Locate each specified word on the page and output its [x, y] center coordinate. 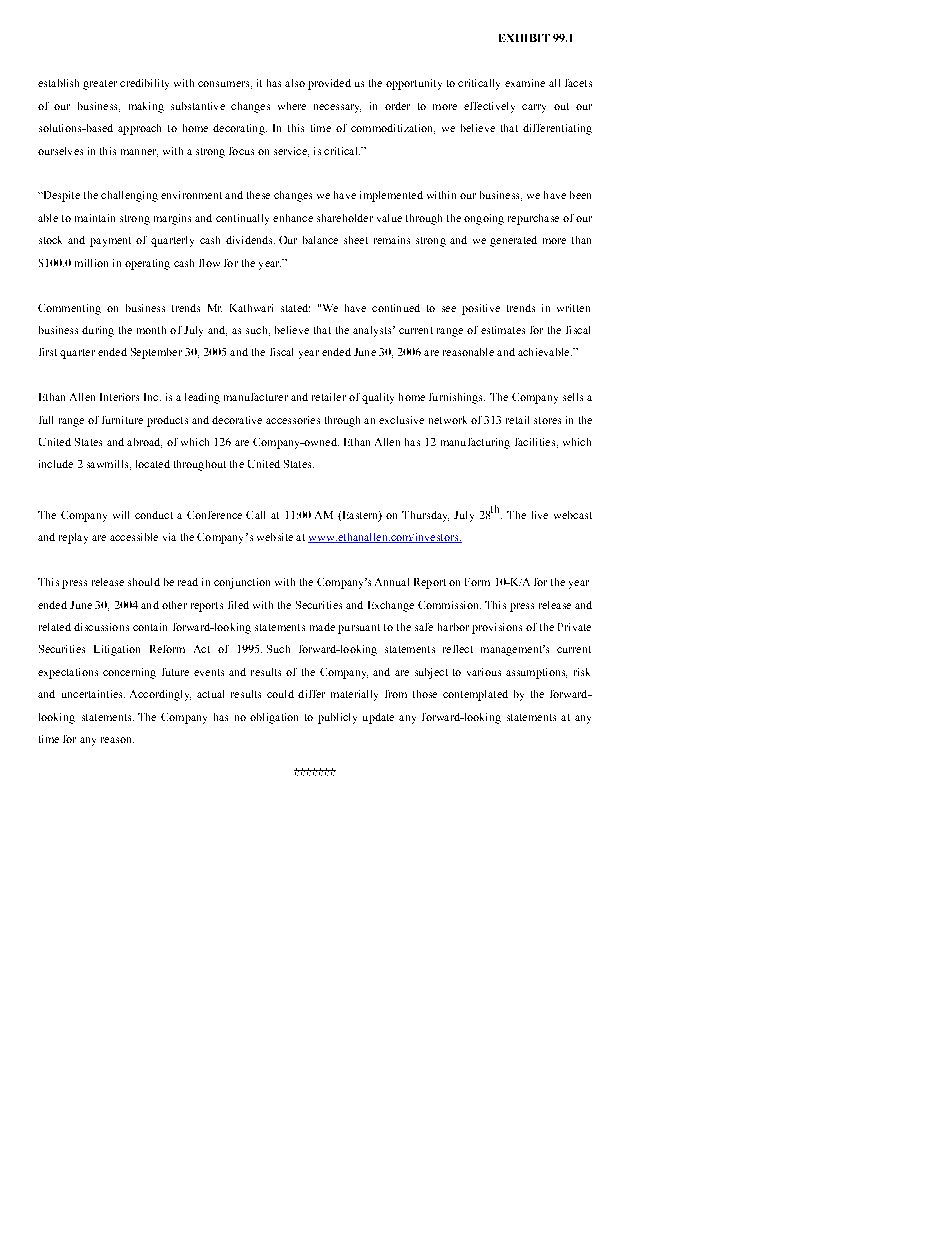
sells [573, 397]
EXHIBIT [524, 38]
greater [100, 85]
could [280, 694]
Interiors [119, 397]
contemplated [475, 695]
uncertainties [93, 694]
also [295, 83]
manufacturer [256, 397]
